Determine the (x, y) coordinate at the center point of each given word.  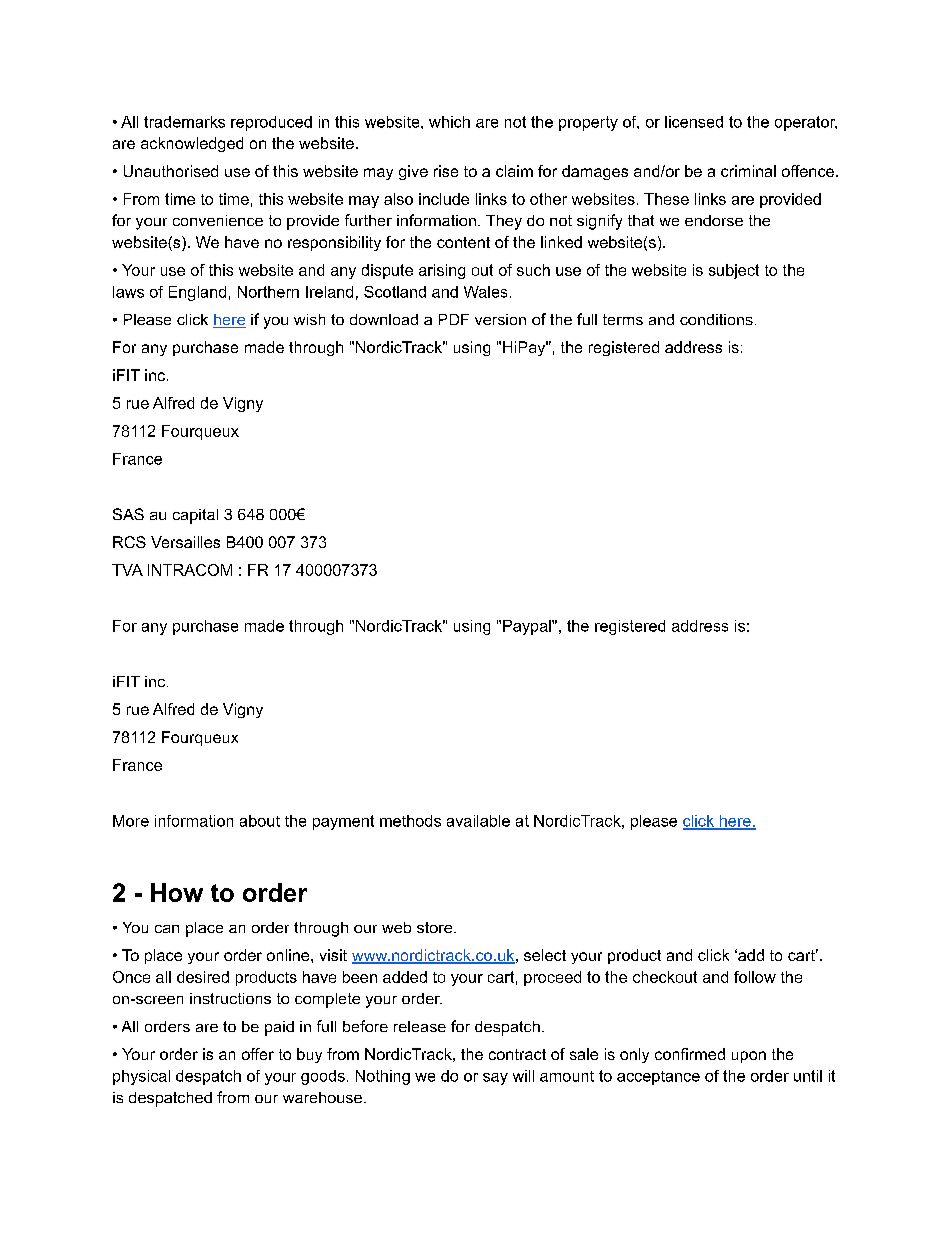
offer (258, 1054)
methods (410, 821)
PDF (454, 319)
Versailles (185, 542)
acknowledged (192, 144)
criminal (748, 171)
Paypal (528, 627)
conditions (716, 319)
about (260, 821)
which (449, 122)
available (478, 821)
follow (755, 977)
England (197, 293)
